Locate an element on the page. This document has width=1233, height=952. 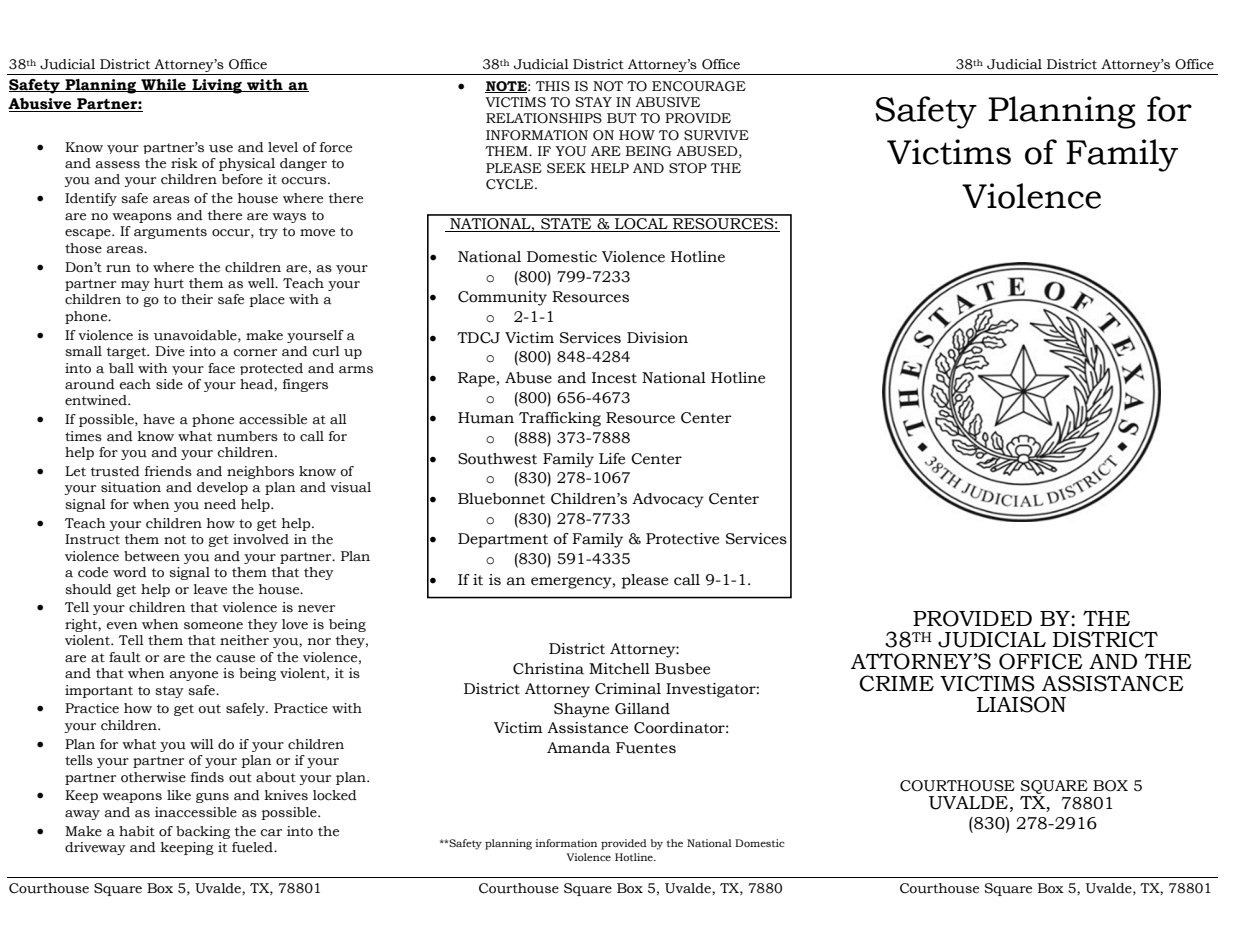
Amanda is located at coordinates (579, 748).
